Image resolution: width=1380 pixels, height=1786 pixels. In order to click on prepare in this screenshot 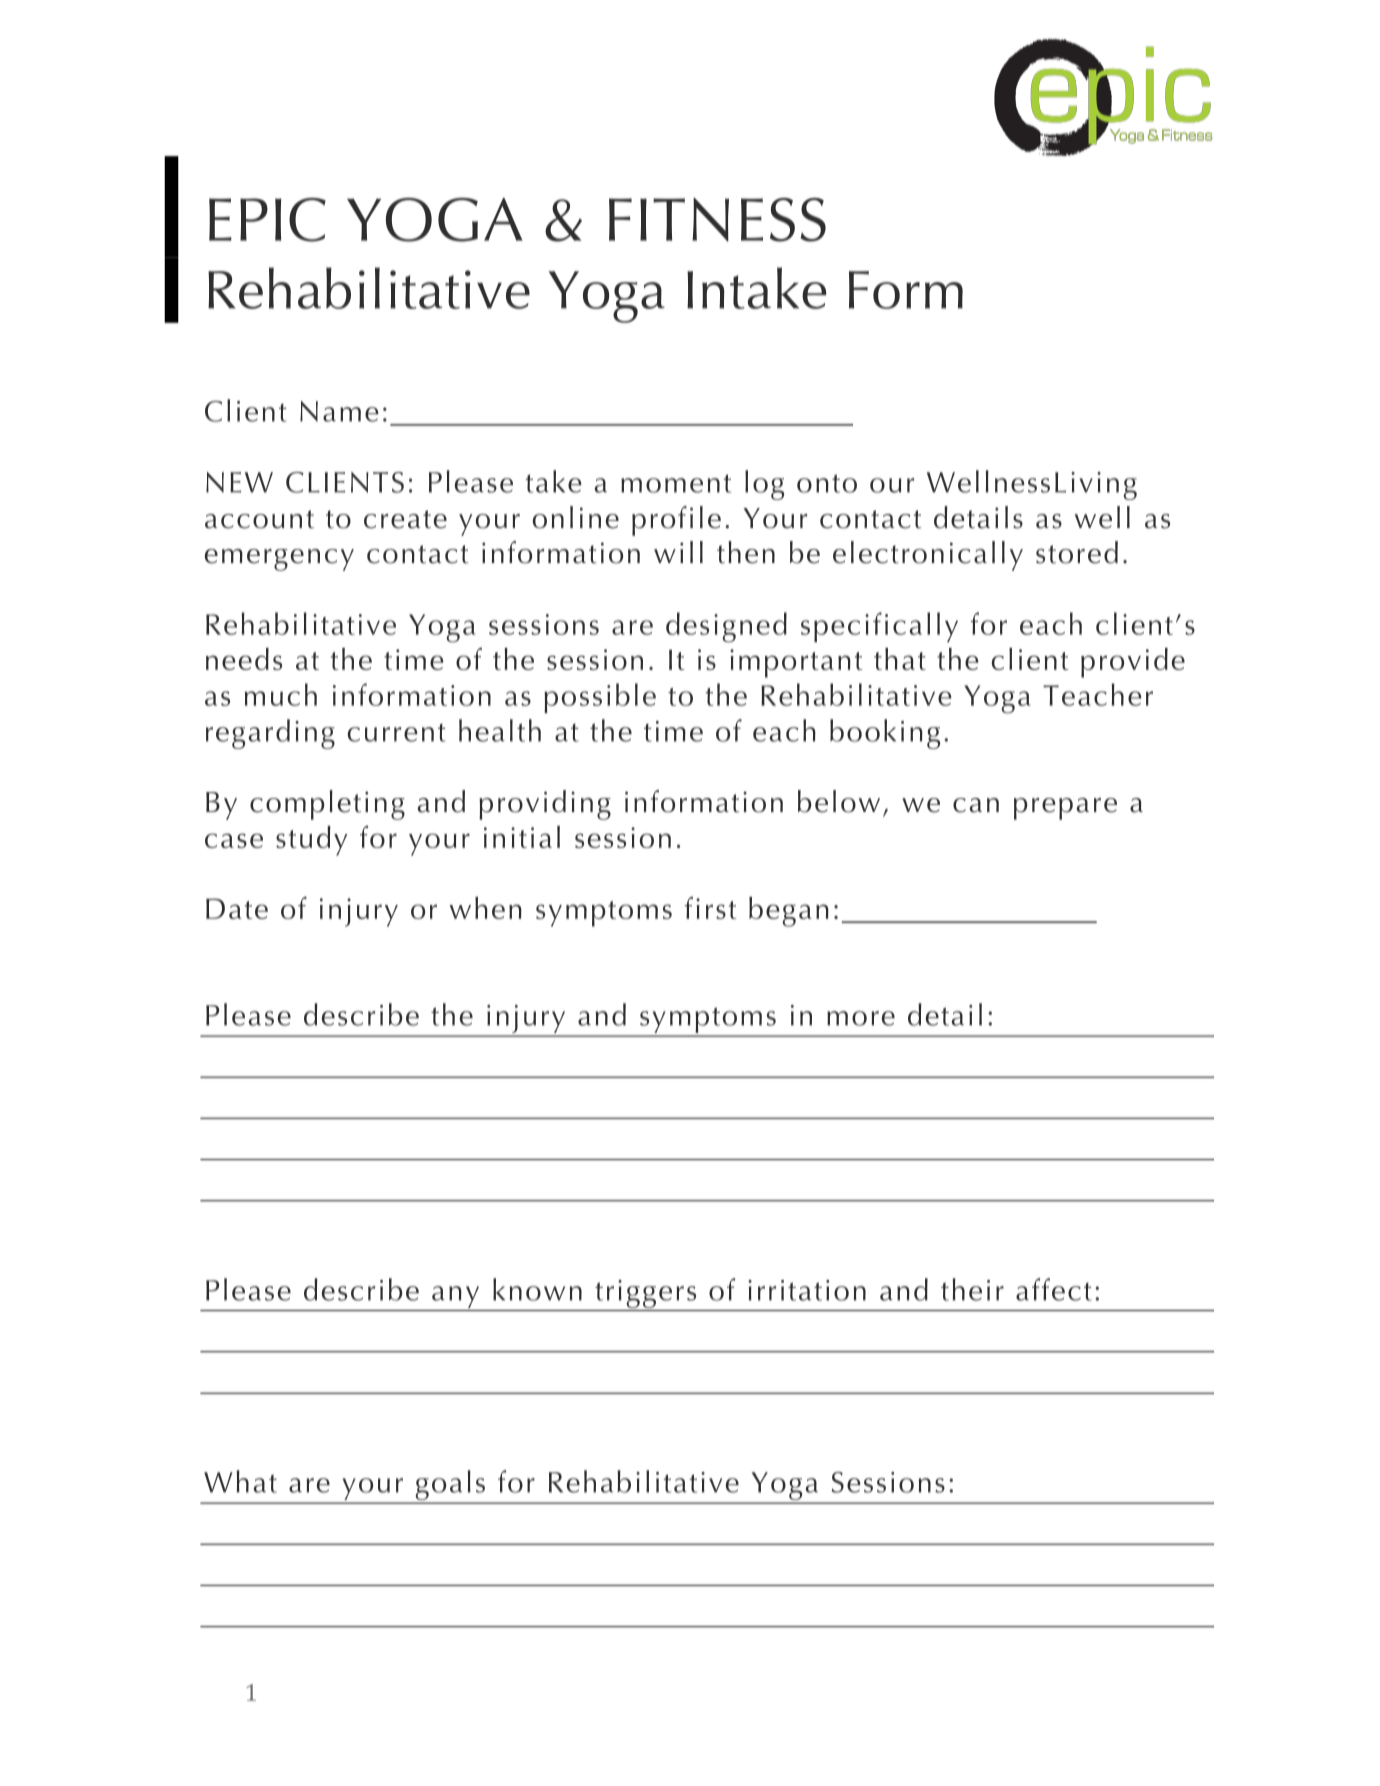, I will do `click(1065, 809)`.
